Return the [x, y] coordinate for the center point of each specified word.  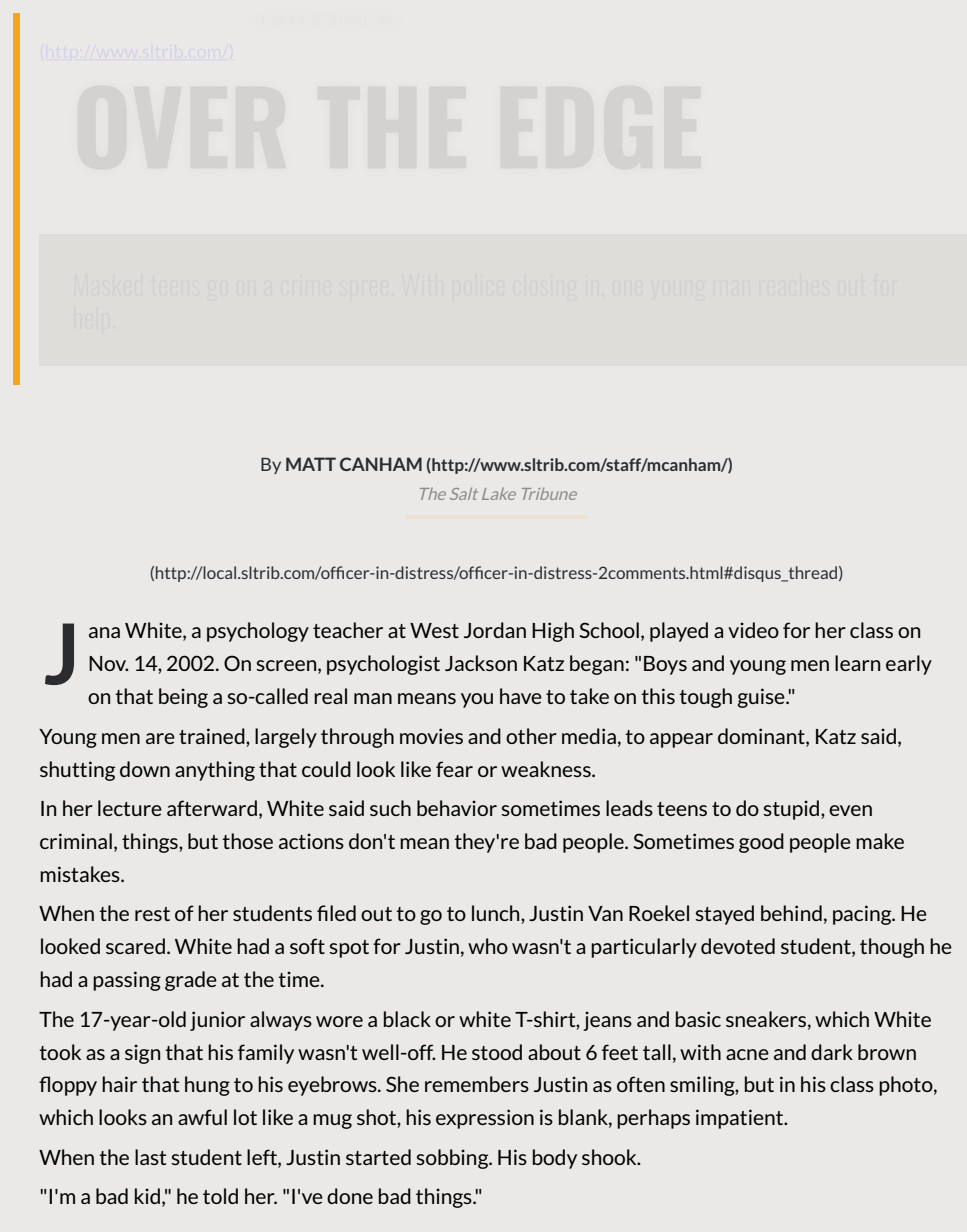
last [150, 1157]
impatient [741, 1119]
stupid [792, 810]
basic [698, 1019]
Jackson [481, 663]
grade [191, 981]
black [407, 1019]
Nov [109, 663]
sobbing [453, 1159]
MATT [311, 464]
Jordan [495, 630]
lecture [130, 808]
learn [857, 663]
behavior [457, 808]
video [753, 630]
